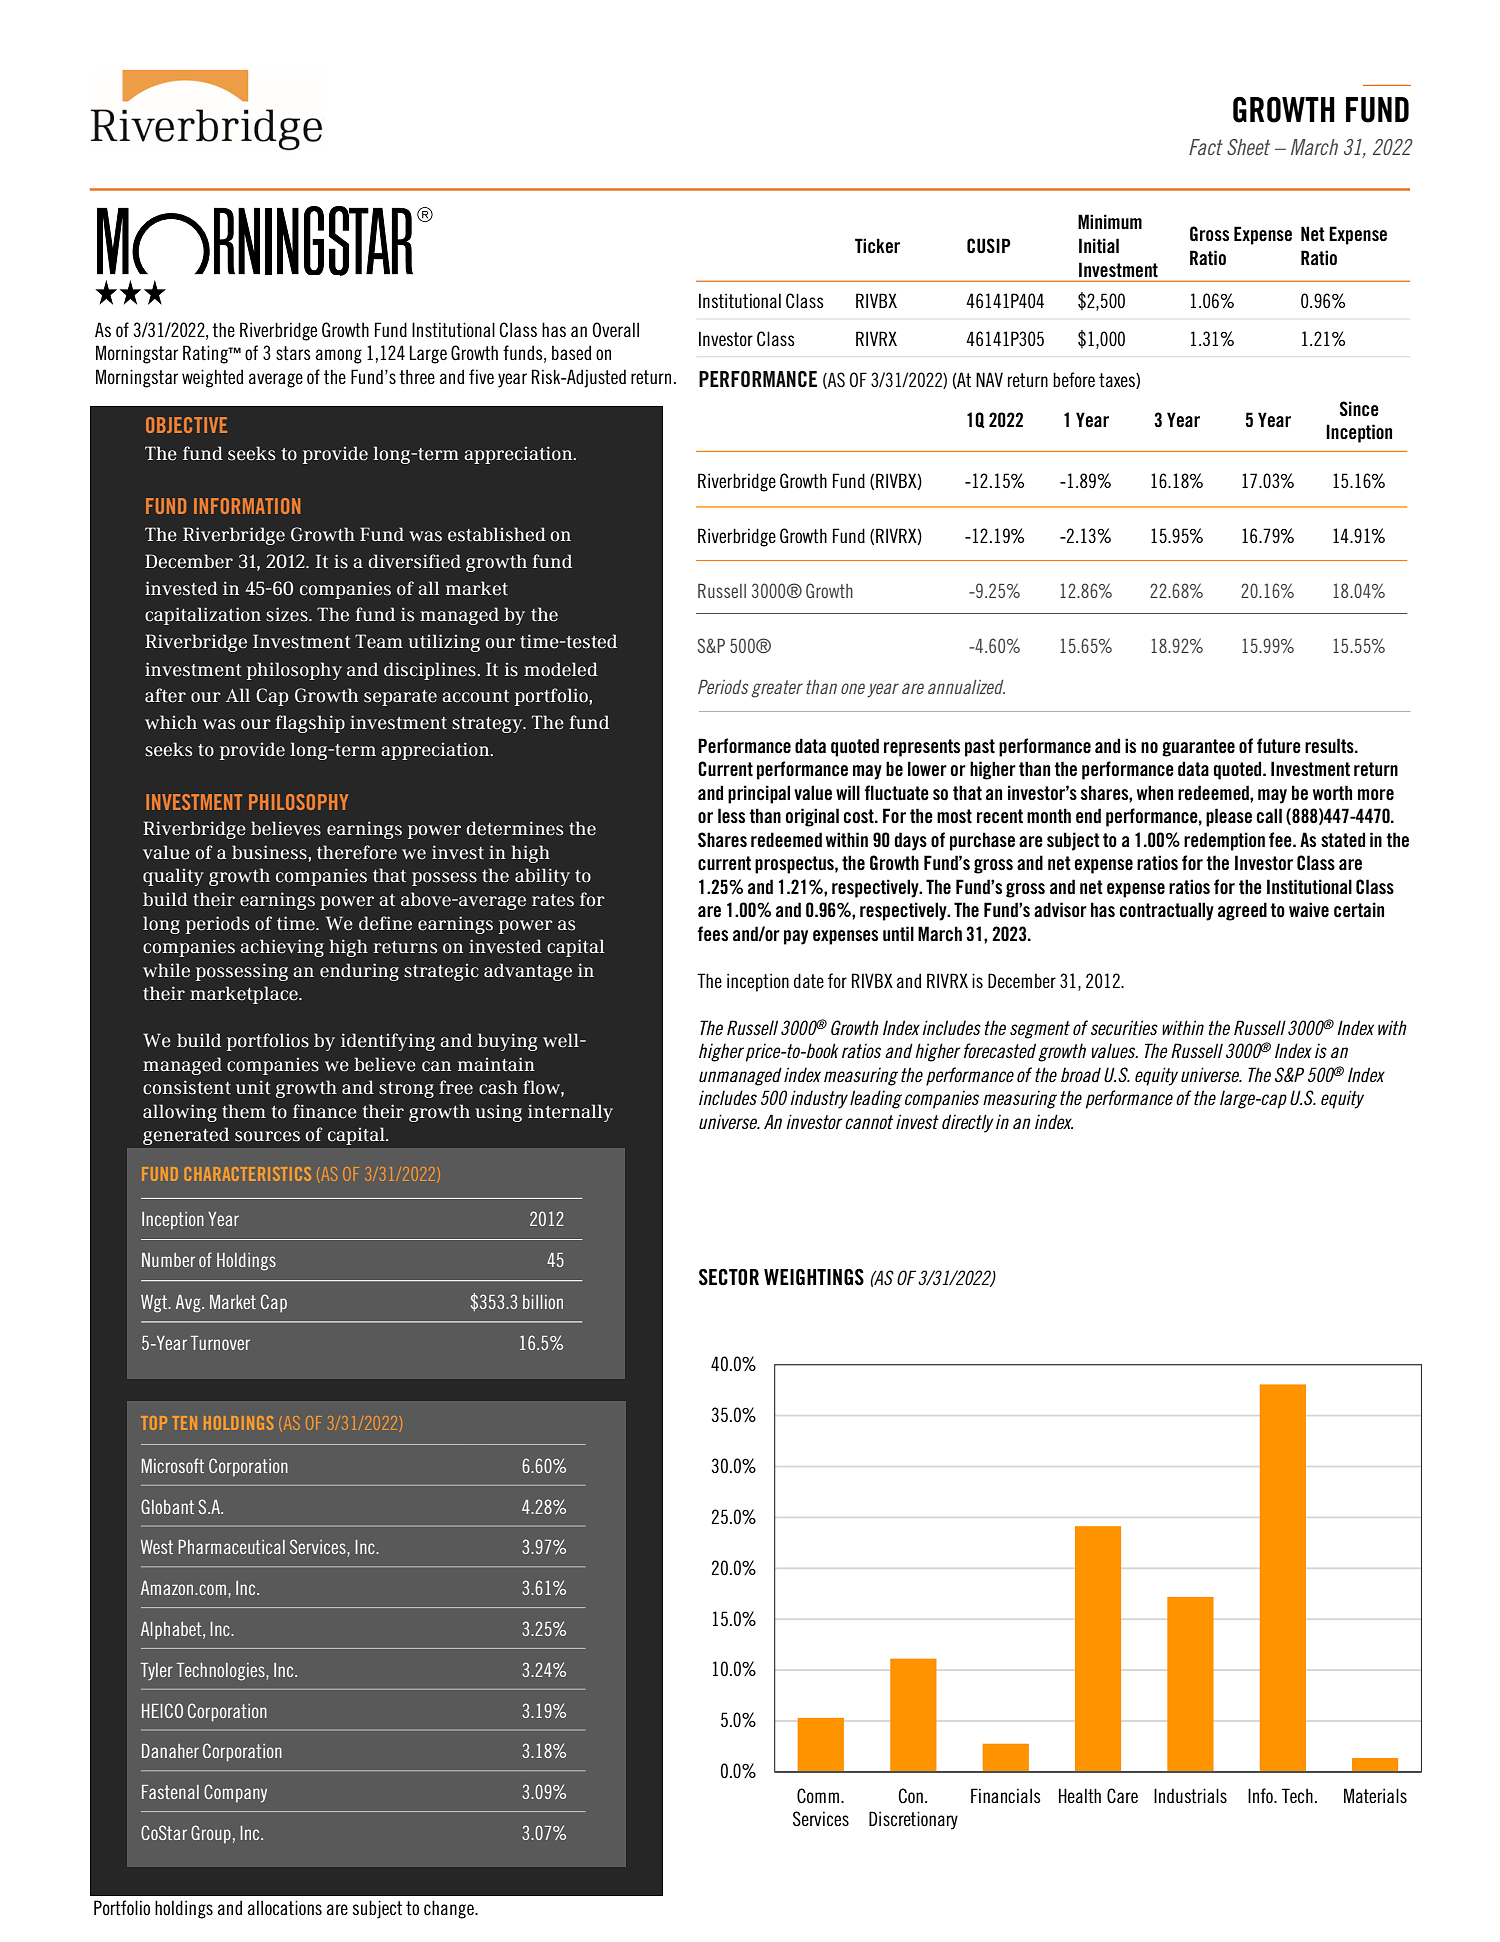 The image size is (1500, 1942). What do you see at coordinates (285, 1908) in the image?
I see `allocations` at bounding box center [285, 1908].
